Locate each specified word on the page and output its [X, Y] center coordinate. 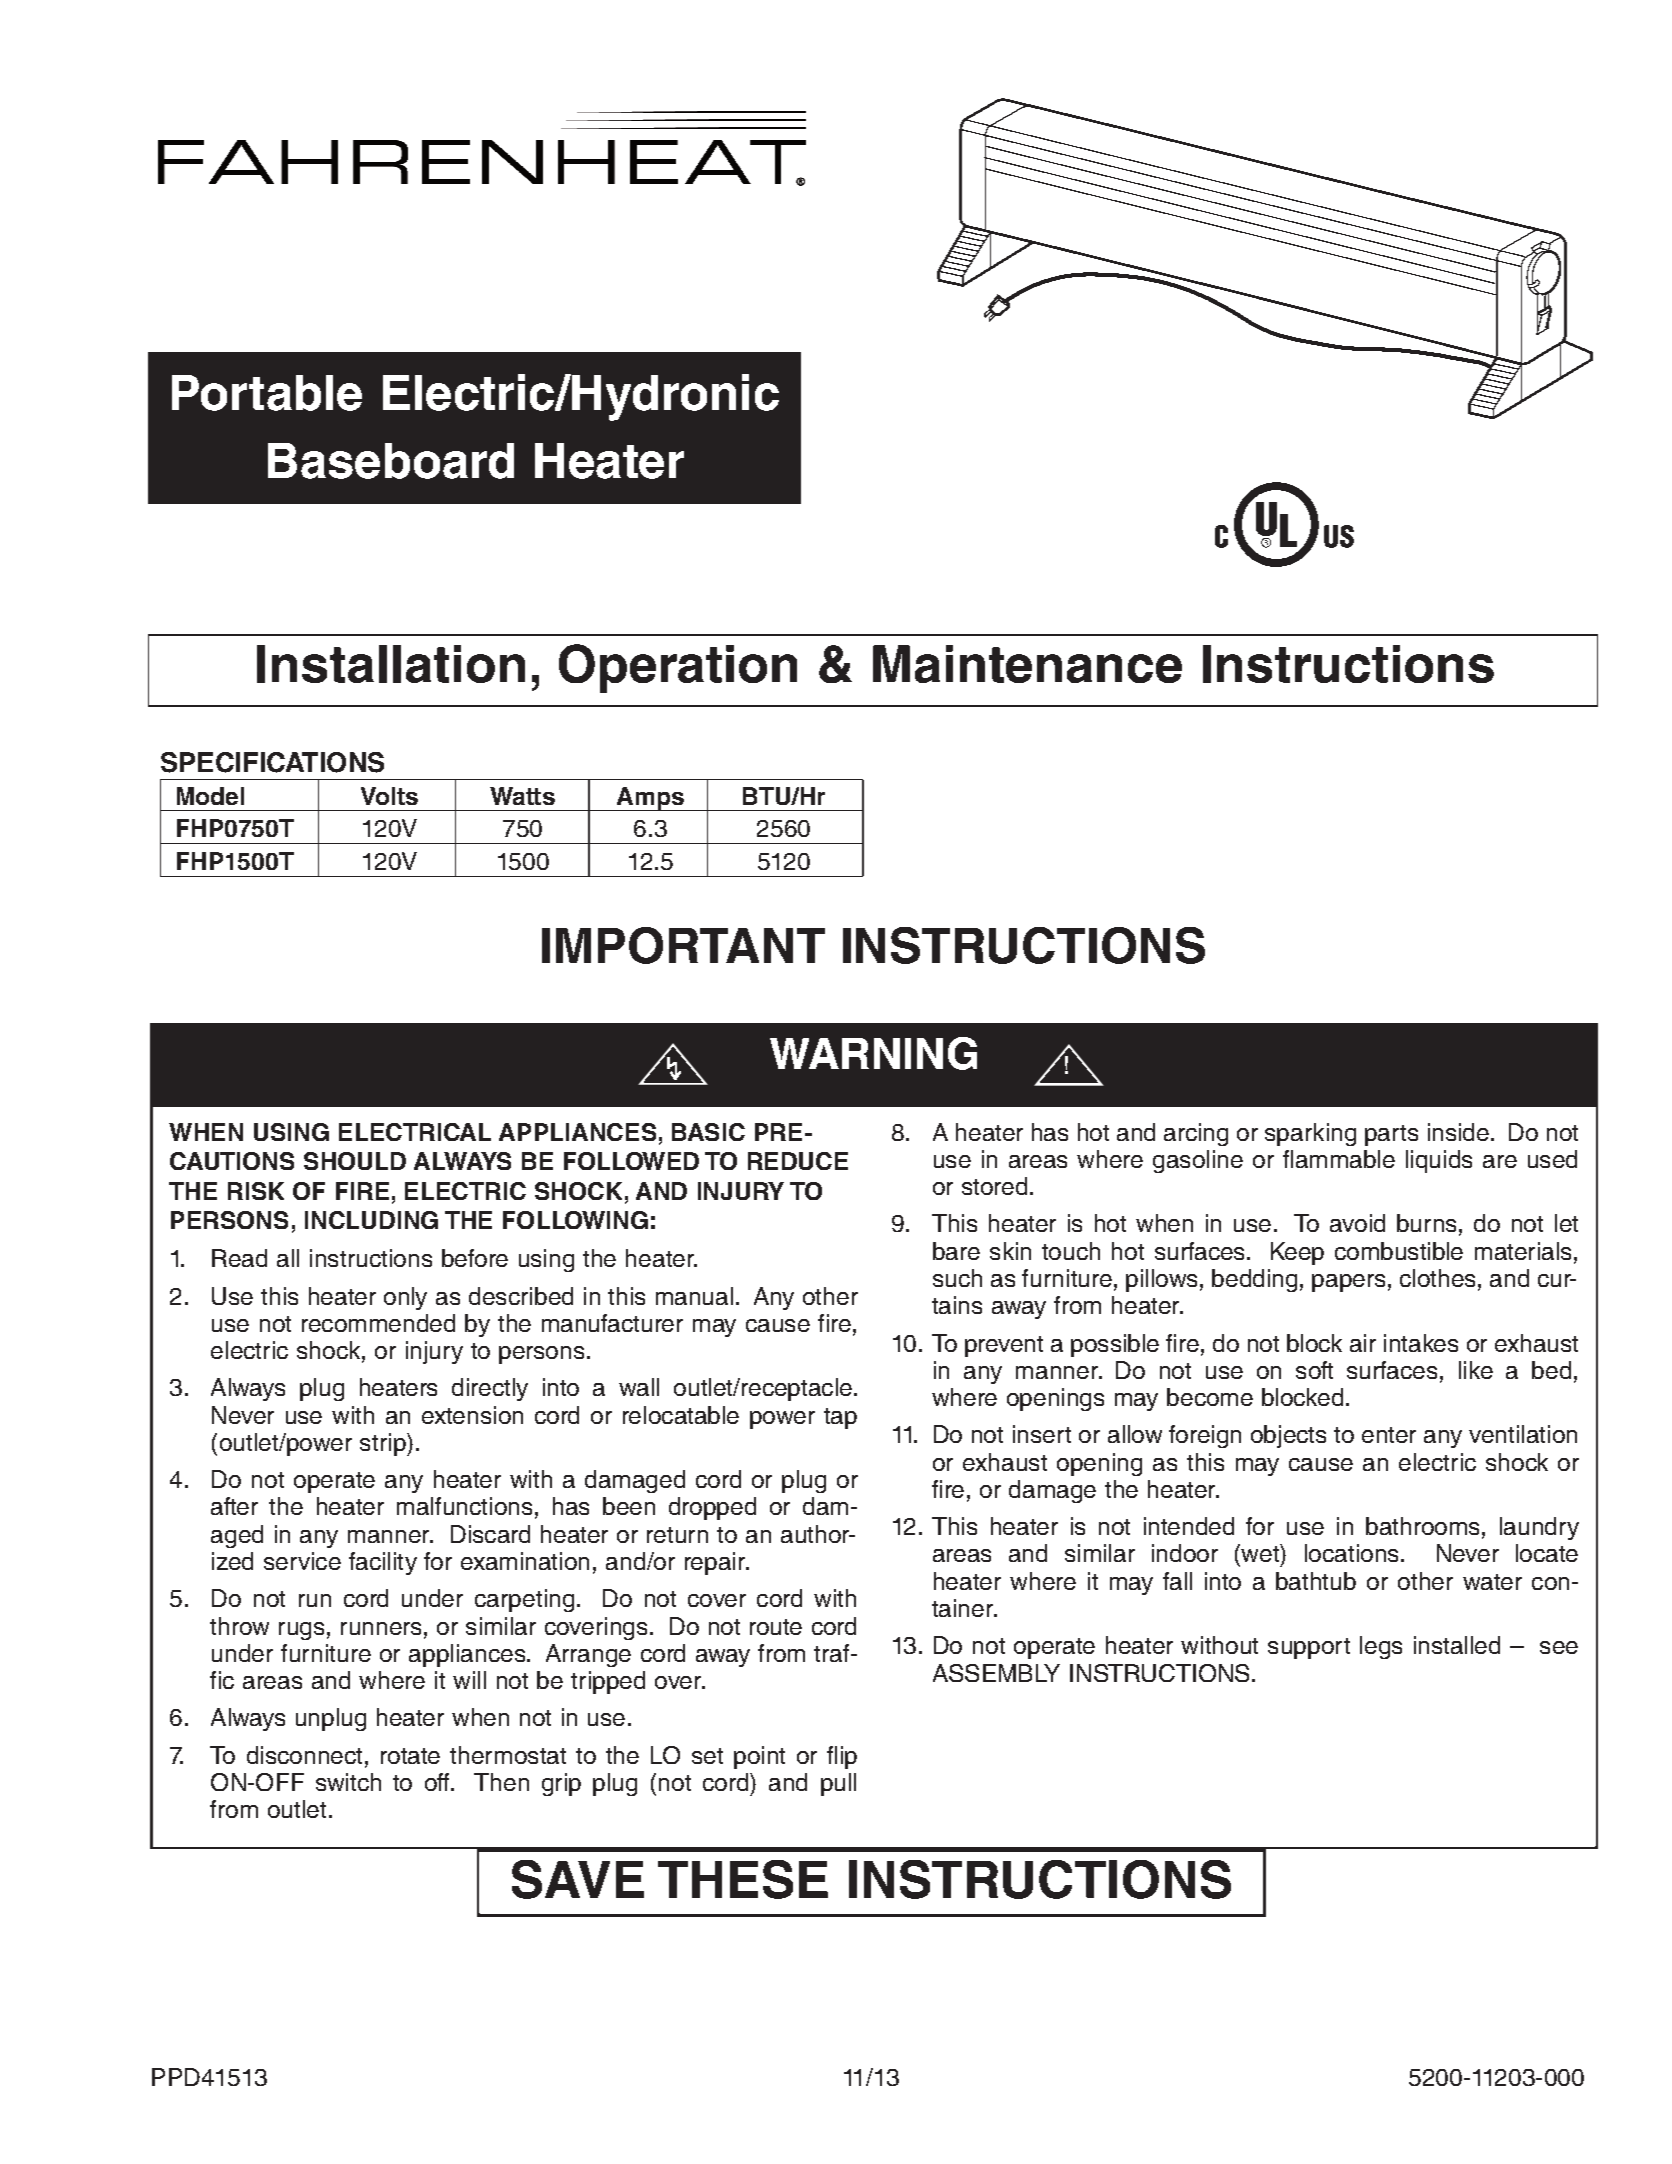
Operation [678, 668]
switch [348, 1782]
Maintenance [1027, 664]
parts [1391, 1135]
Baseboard [391, 461]
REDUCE [798, 1161]
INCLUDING [371, 1220]
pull [838, 1784]
